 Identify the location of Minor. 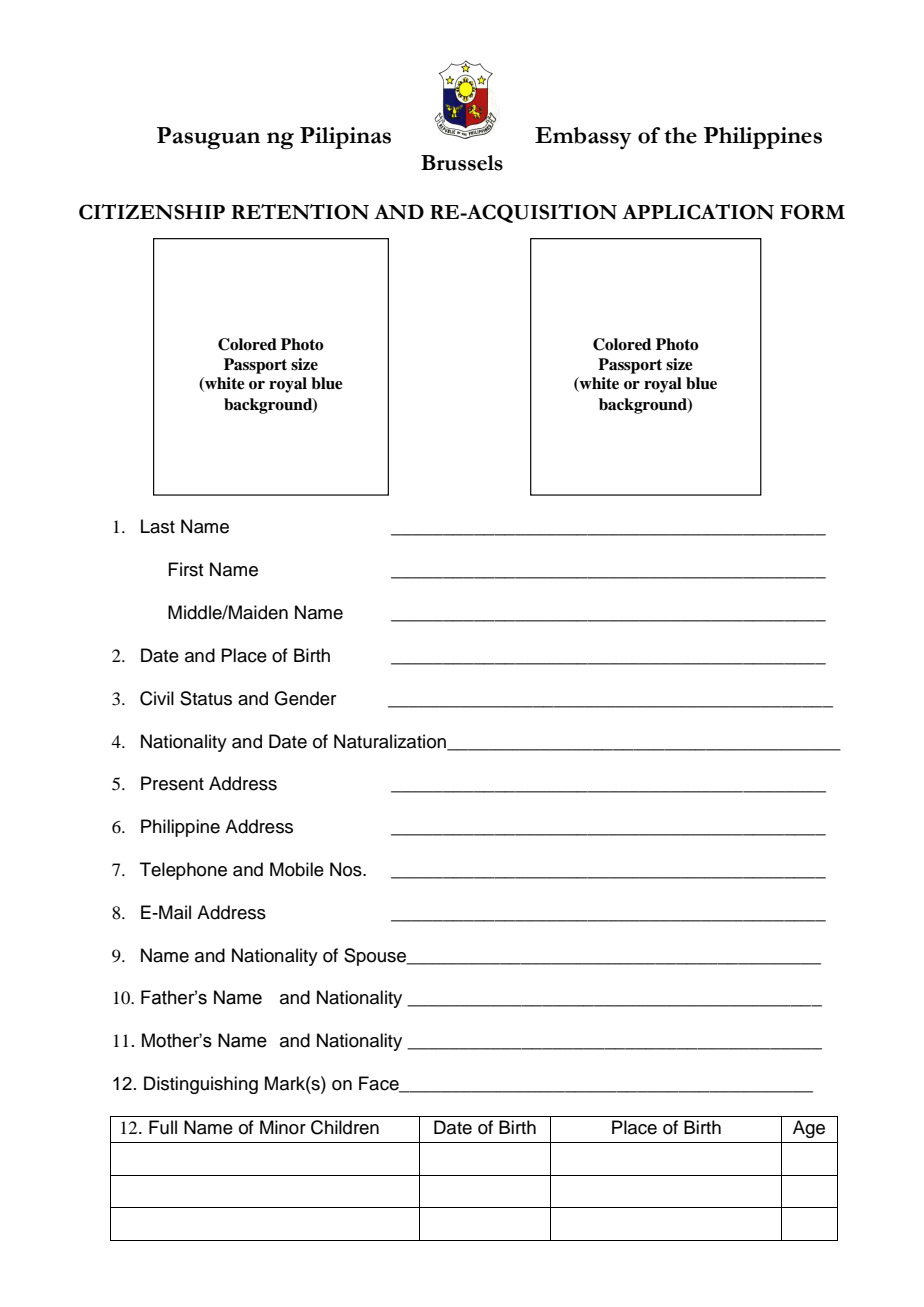
(283, 1127).
